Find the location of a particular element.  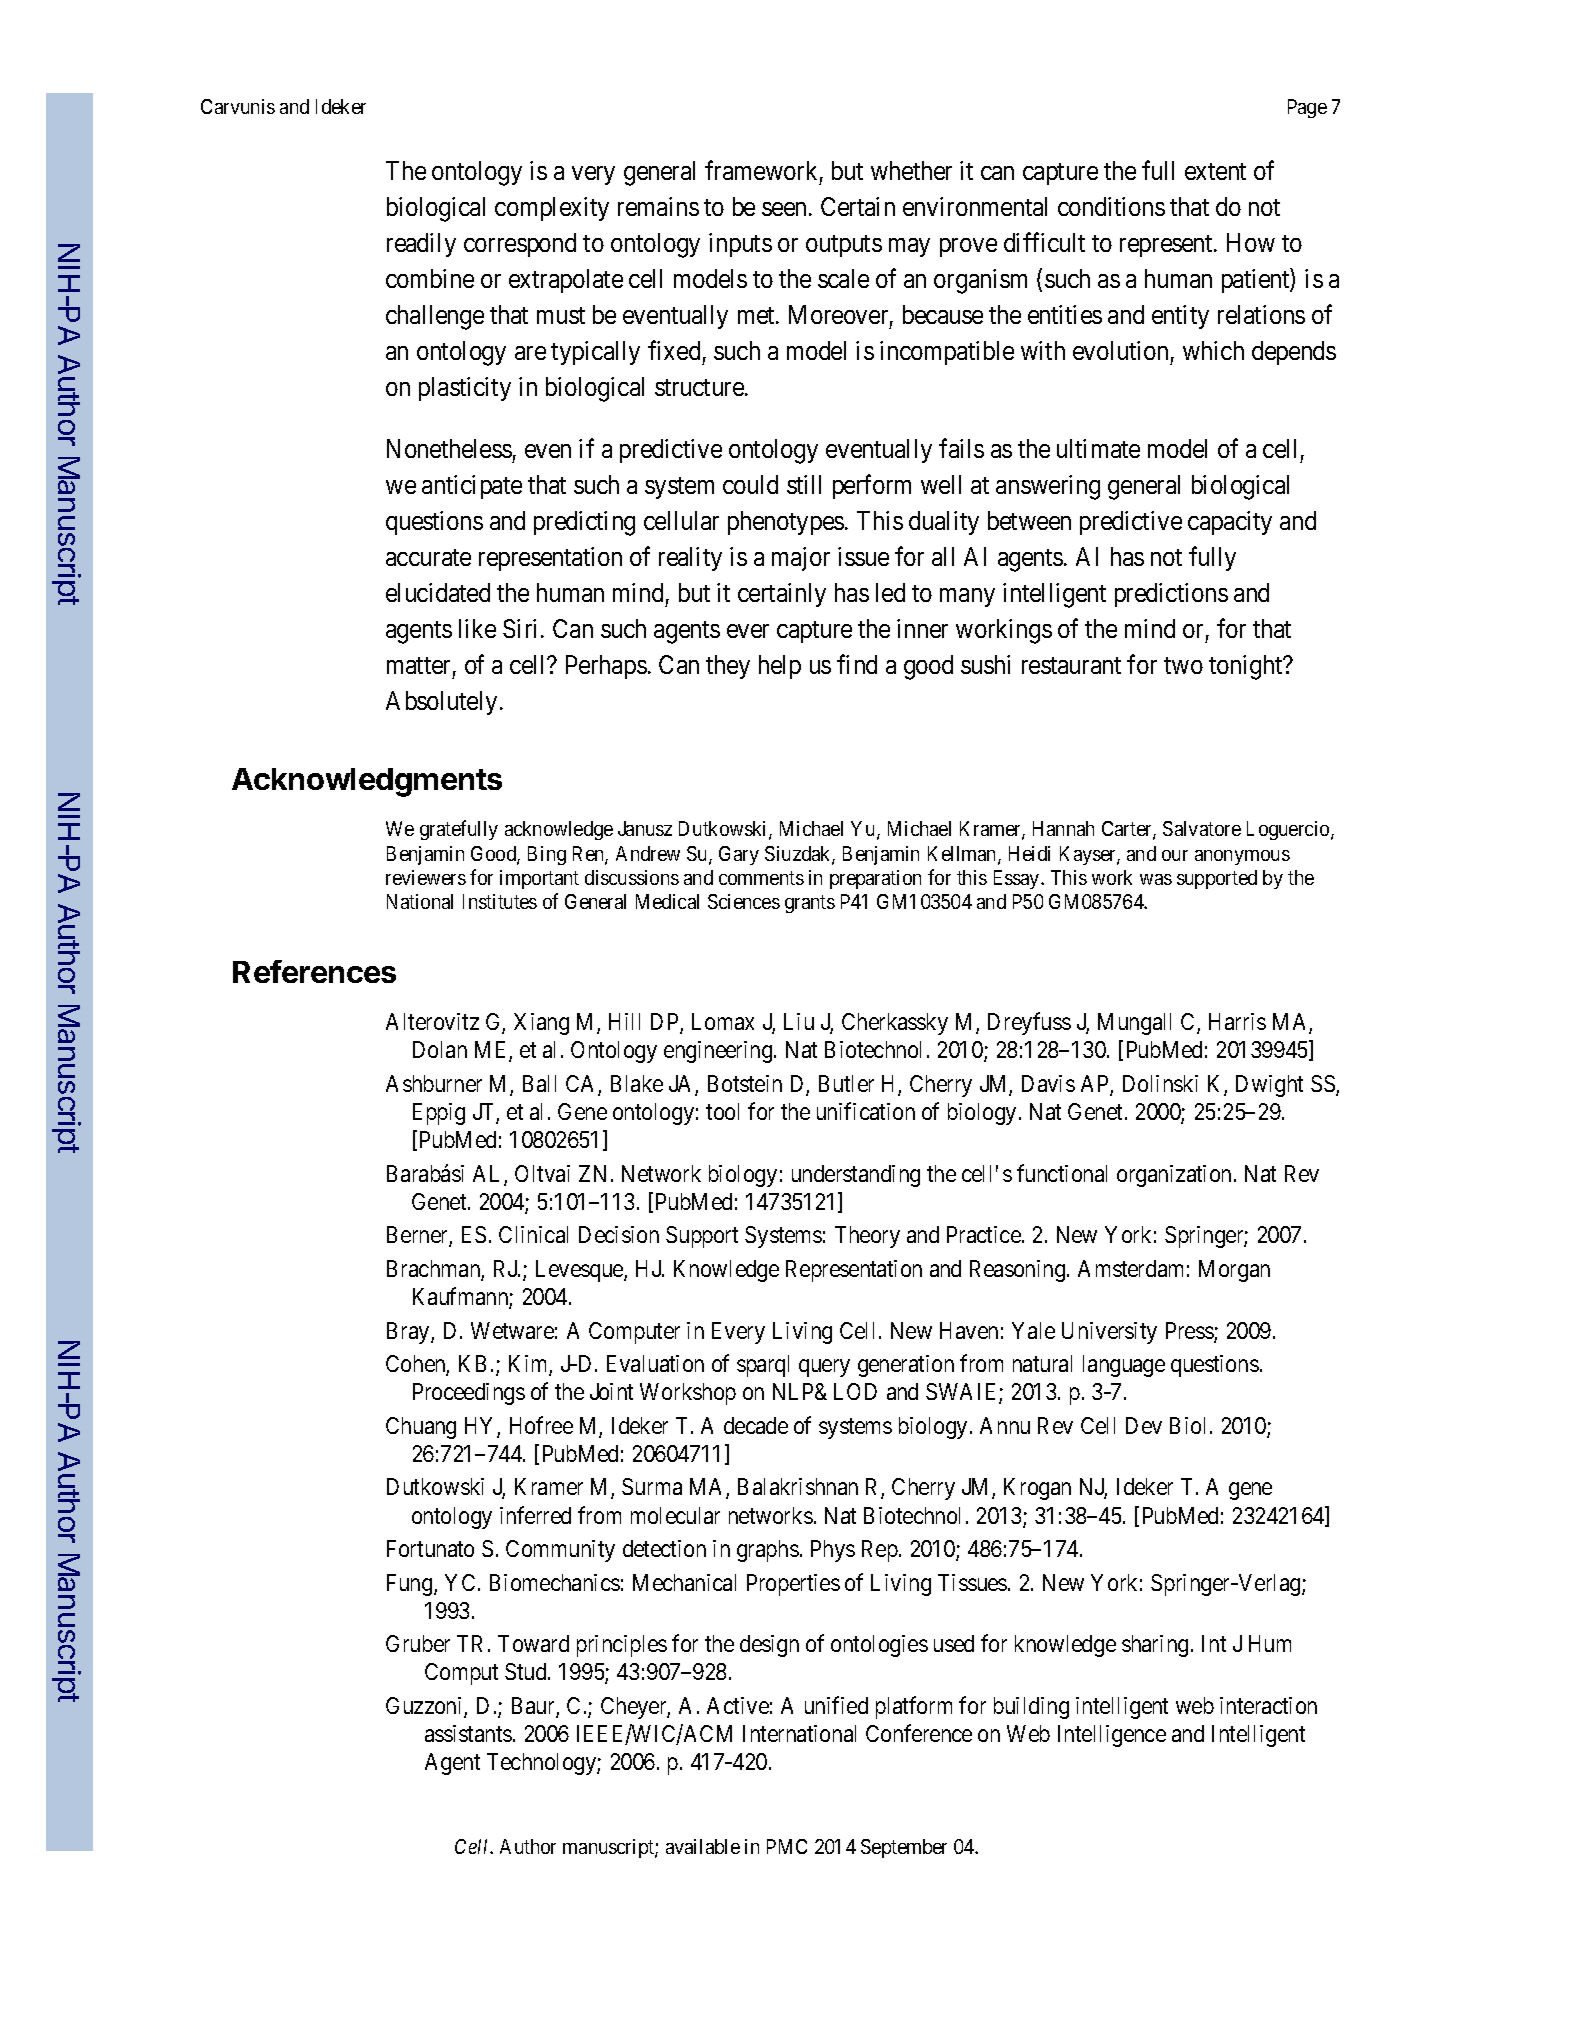

Intelligence is located at coordinates (1112, 1736).
